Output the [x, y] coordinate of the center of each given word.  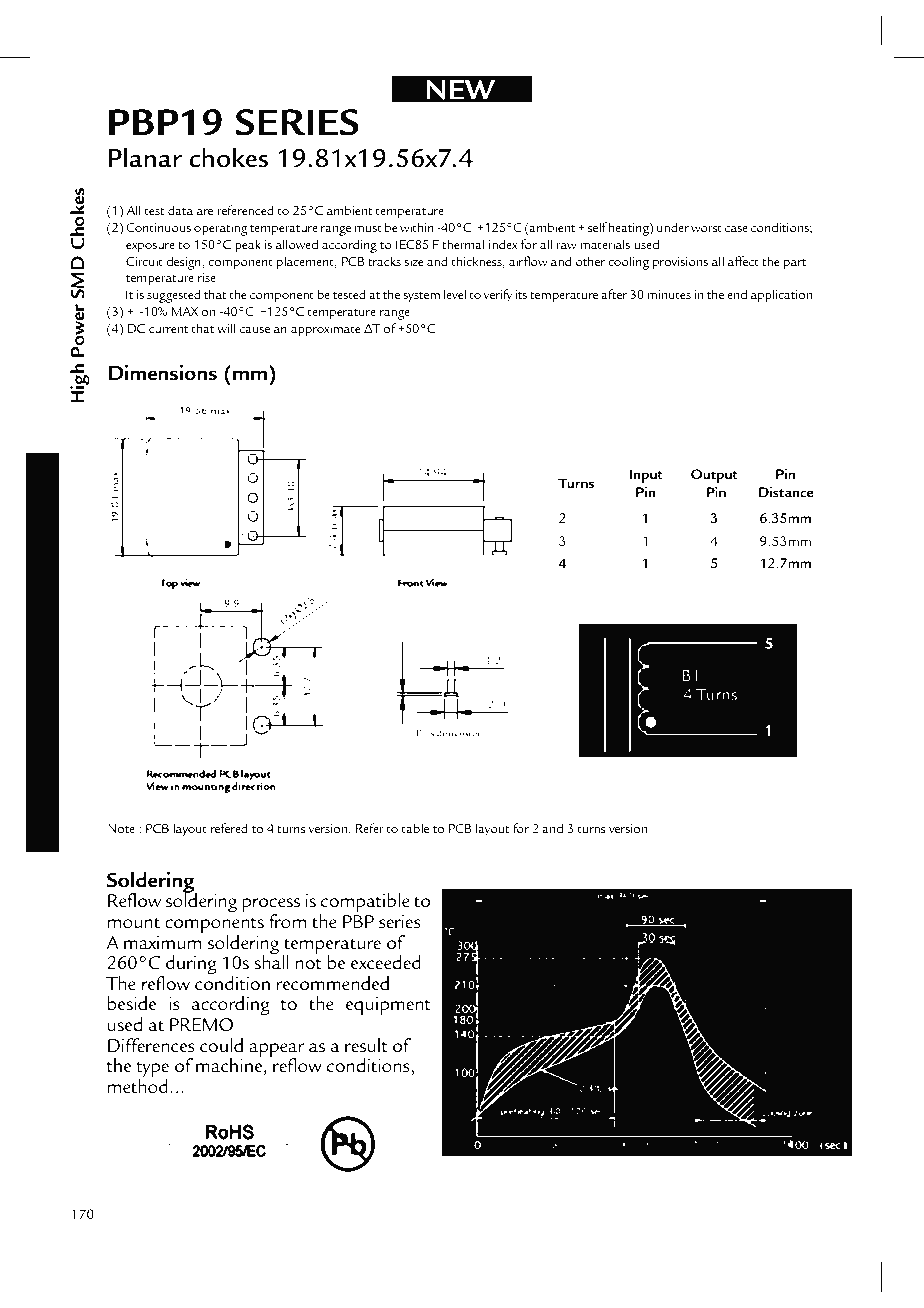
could [221, 1045]
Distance [786, 491]
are [205, 212]
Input [646, 476]
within [417, 227]
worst [706, 228]
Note [121, 828]
